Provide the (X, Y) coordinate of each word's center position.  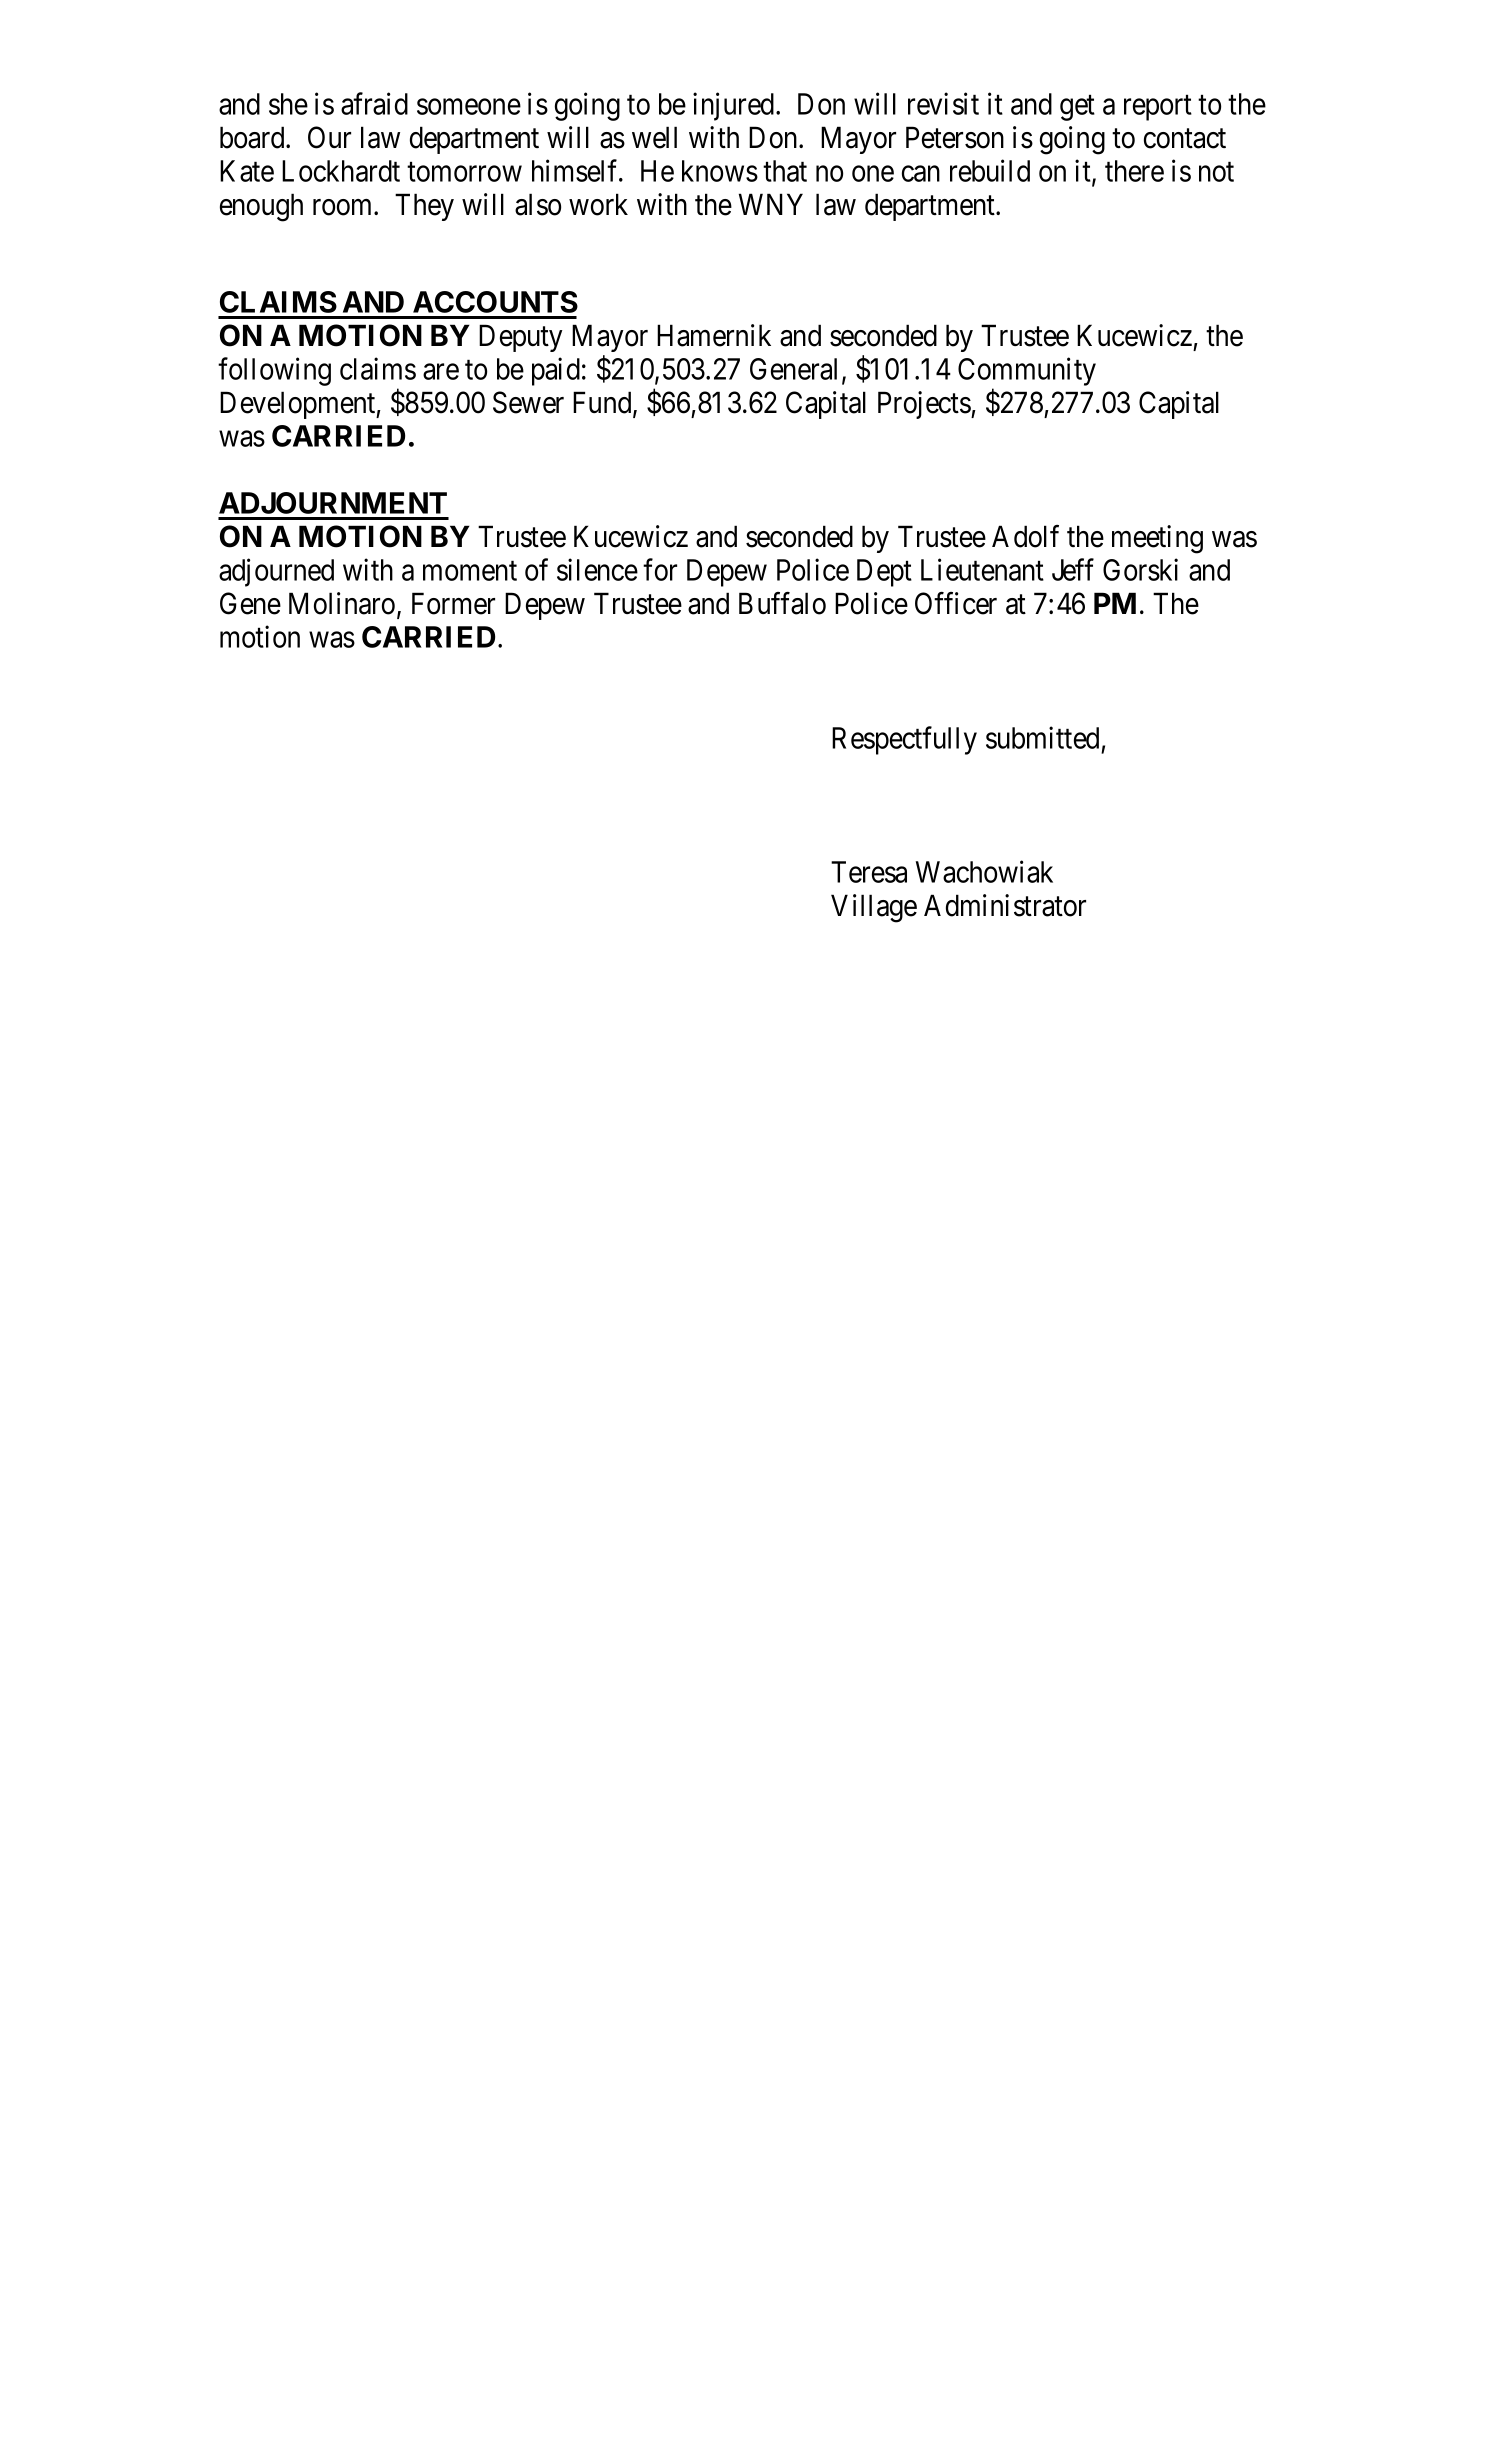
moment (470, 571)
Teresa (869, 872)
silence (597, 569)
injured (735, 106)
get (1077, 108)
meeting (1157, 539)
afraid (374, 103)
